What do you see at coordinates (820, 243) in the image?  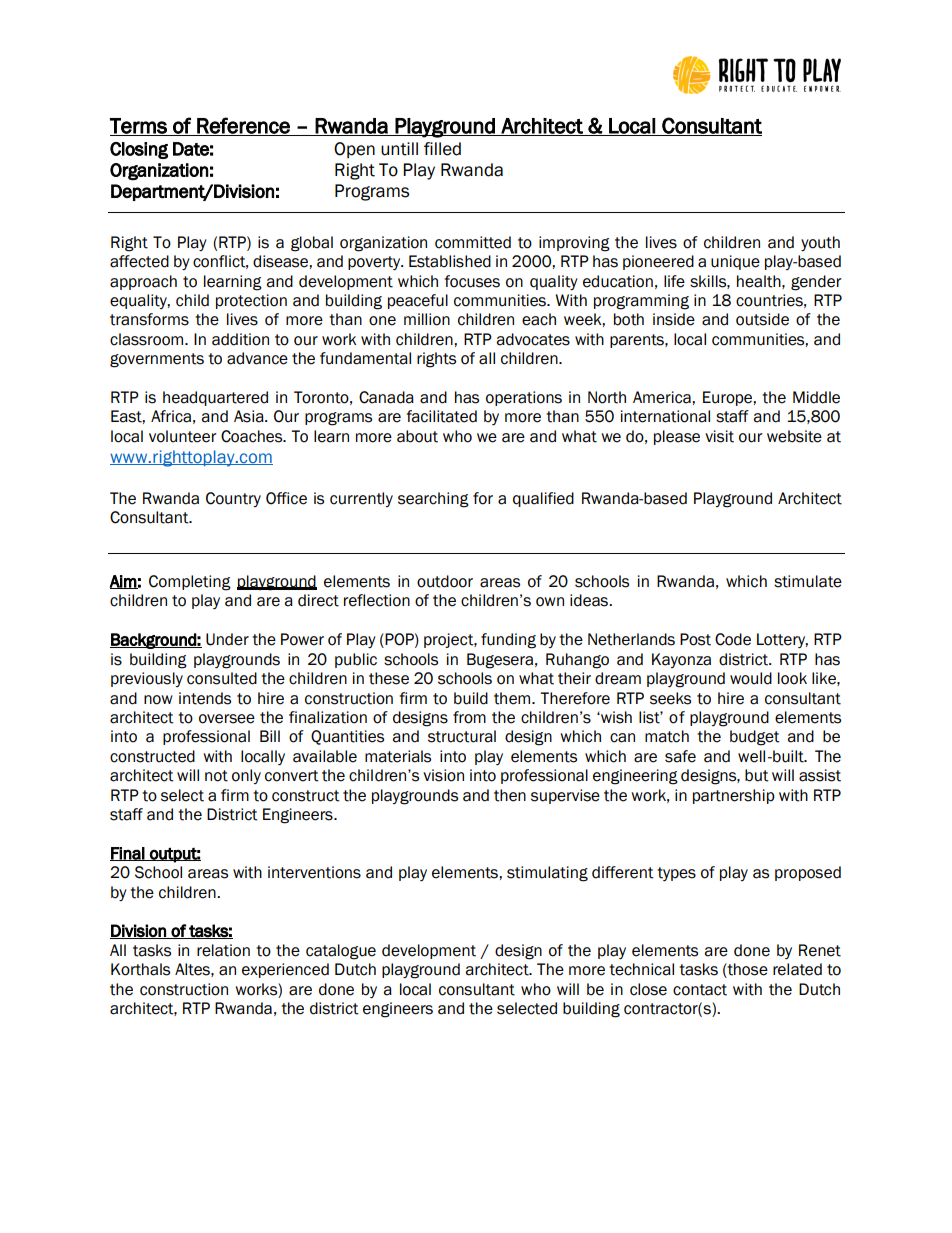 I see `youth` at bounding box center [820, 243].
